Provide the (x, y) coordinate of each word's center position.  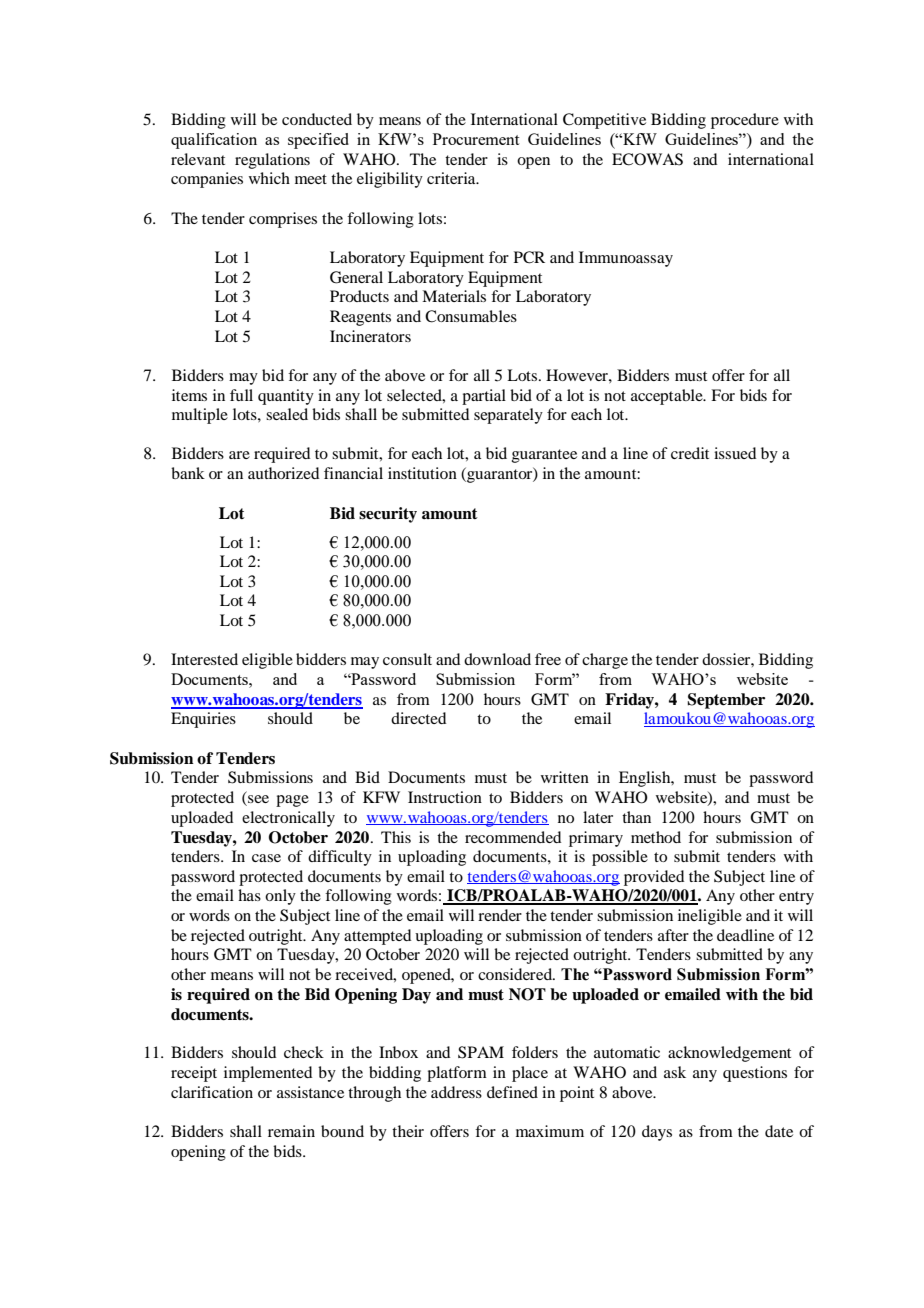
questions (755, 1074)
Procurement (476, 139)
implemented (268, 1074)
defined (512, 1092)
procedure (745, 121)
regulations (272, 161)
